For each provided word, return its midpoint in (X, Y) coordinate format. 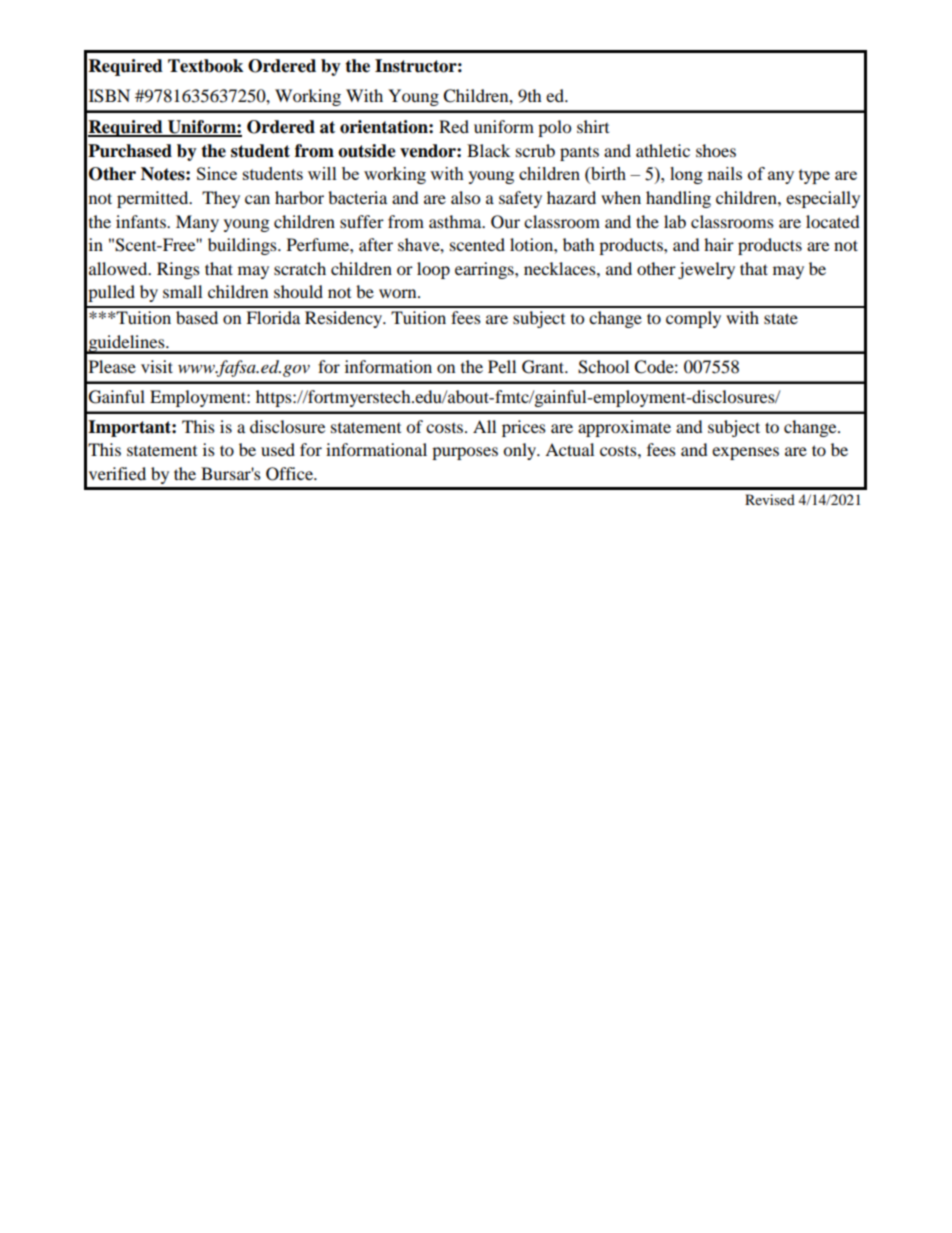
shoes (716, 150)
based (197, 317)
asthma (456, 221)
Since (217, 173)
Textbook (205, 66)
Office (290, 474)
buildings (243, 246)
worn (399, 293)
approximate (624, 428)
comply (693, 319)
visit (157, 366)
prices (524, 428)
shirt (593, 126)
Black (488, 150)
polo (554, 128)
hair (719, 244)
